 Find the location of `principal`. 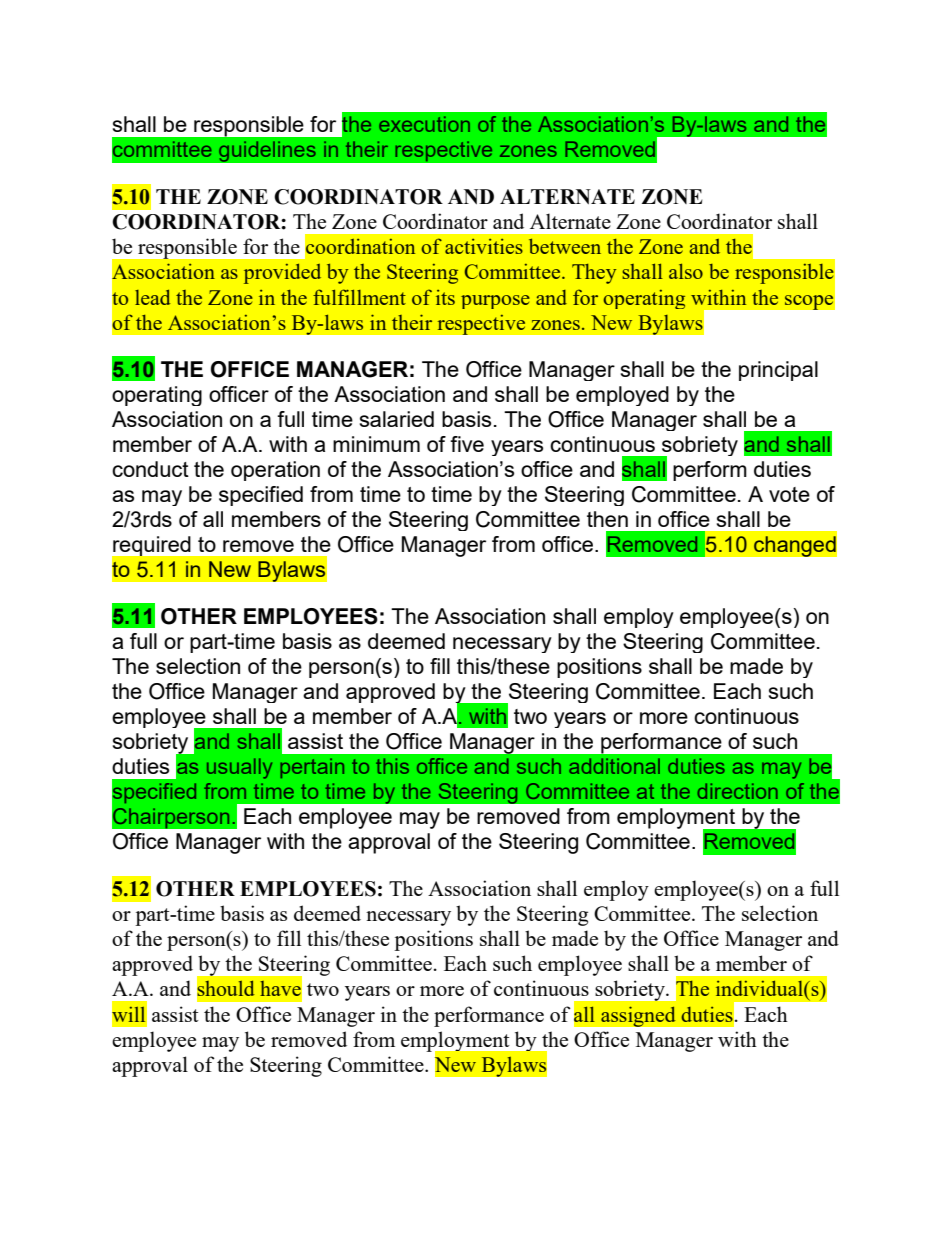

principal is located at coordinates (778, 371).
